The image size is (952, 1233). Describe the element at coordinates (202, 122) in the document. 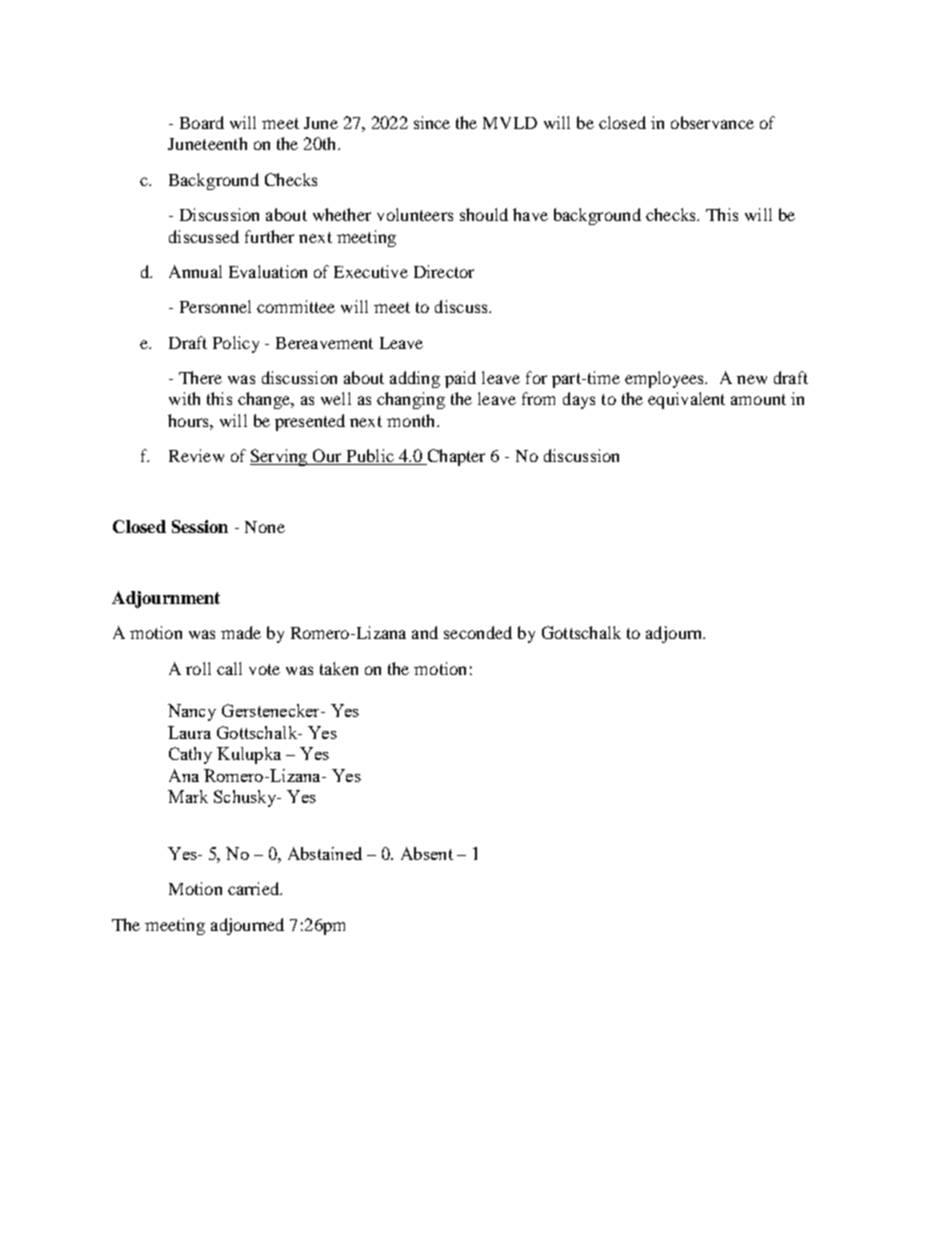

I see `Board` at that location.
